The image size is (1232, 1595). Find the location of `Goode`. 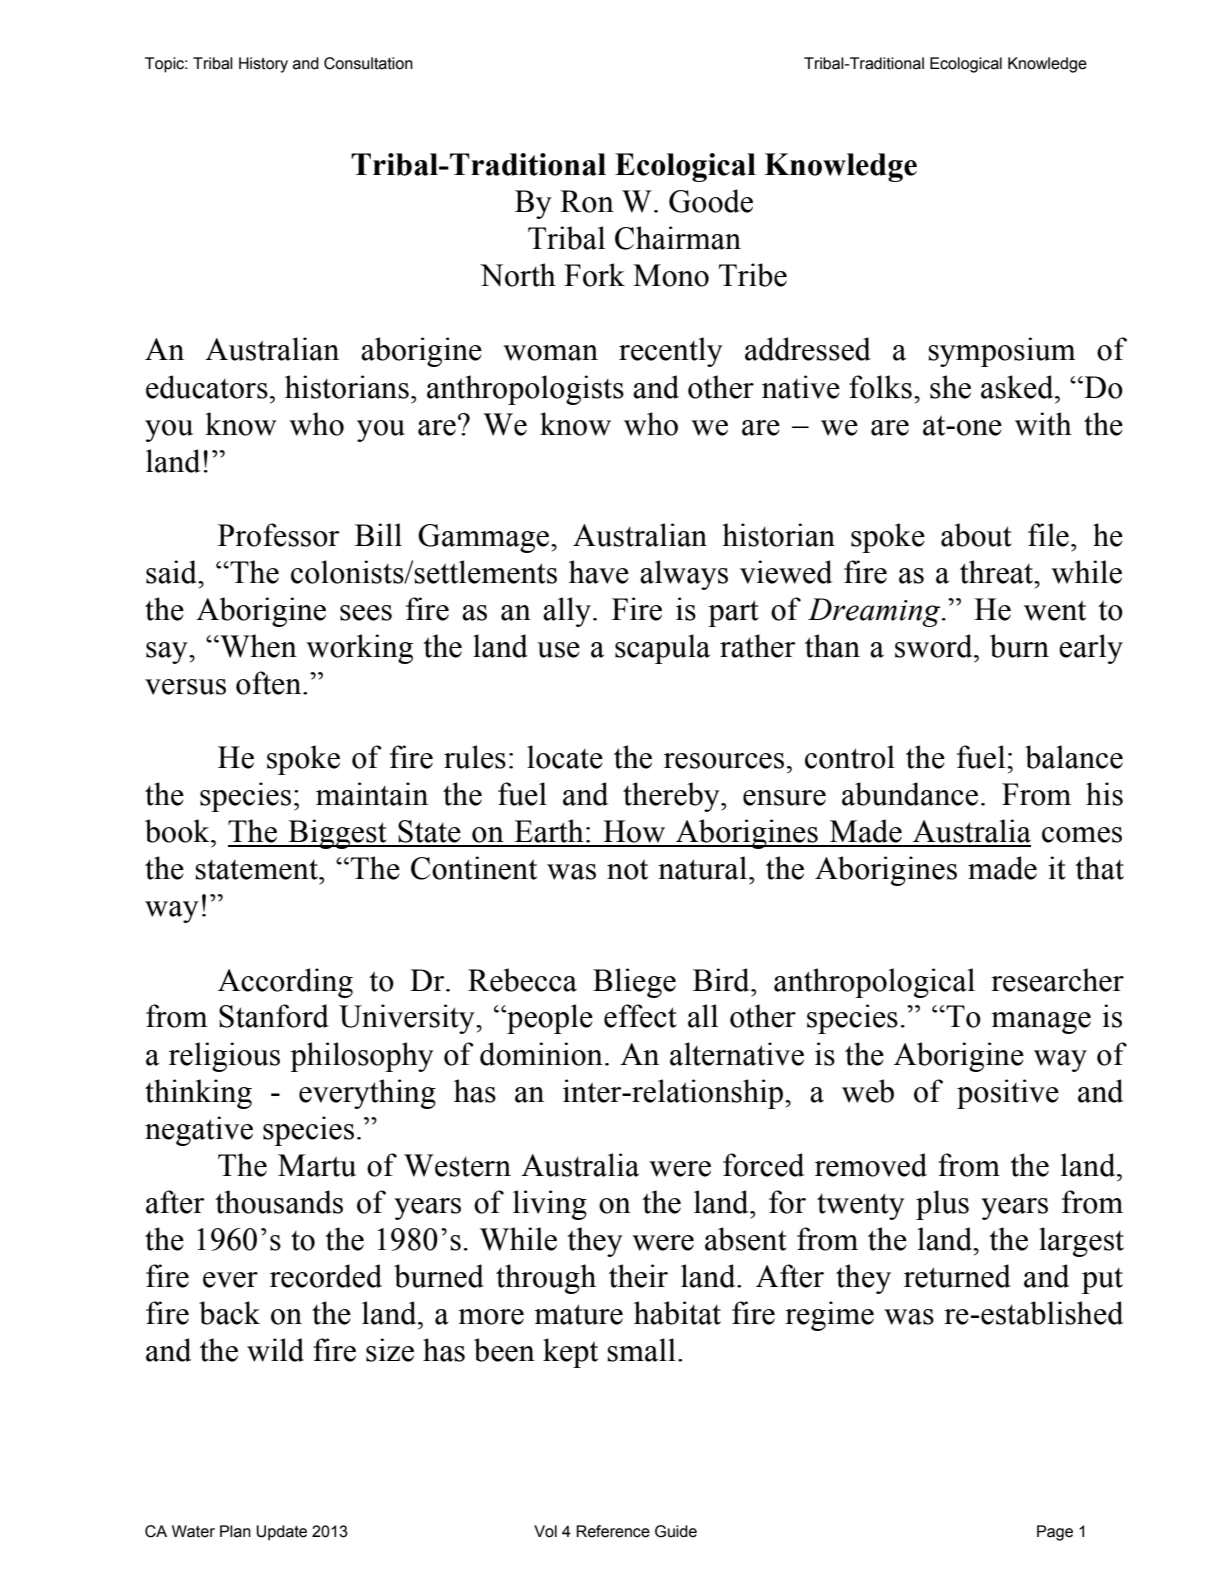

Goode is located at coordinates (711, 201).
